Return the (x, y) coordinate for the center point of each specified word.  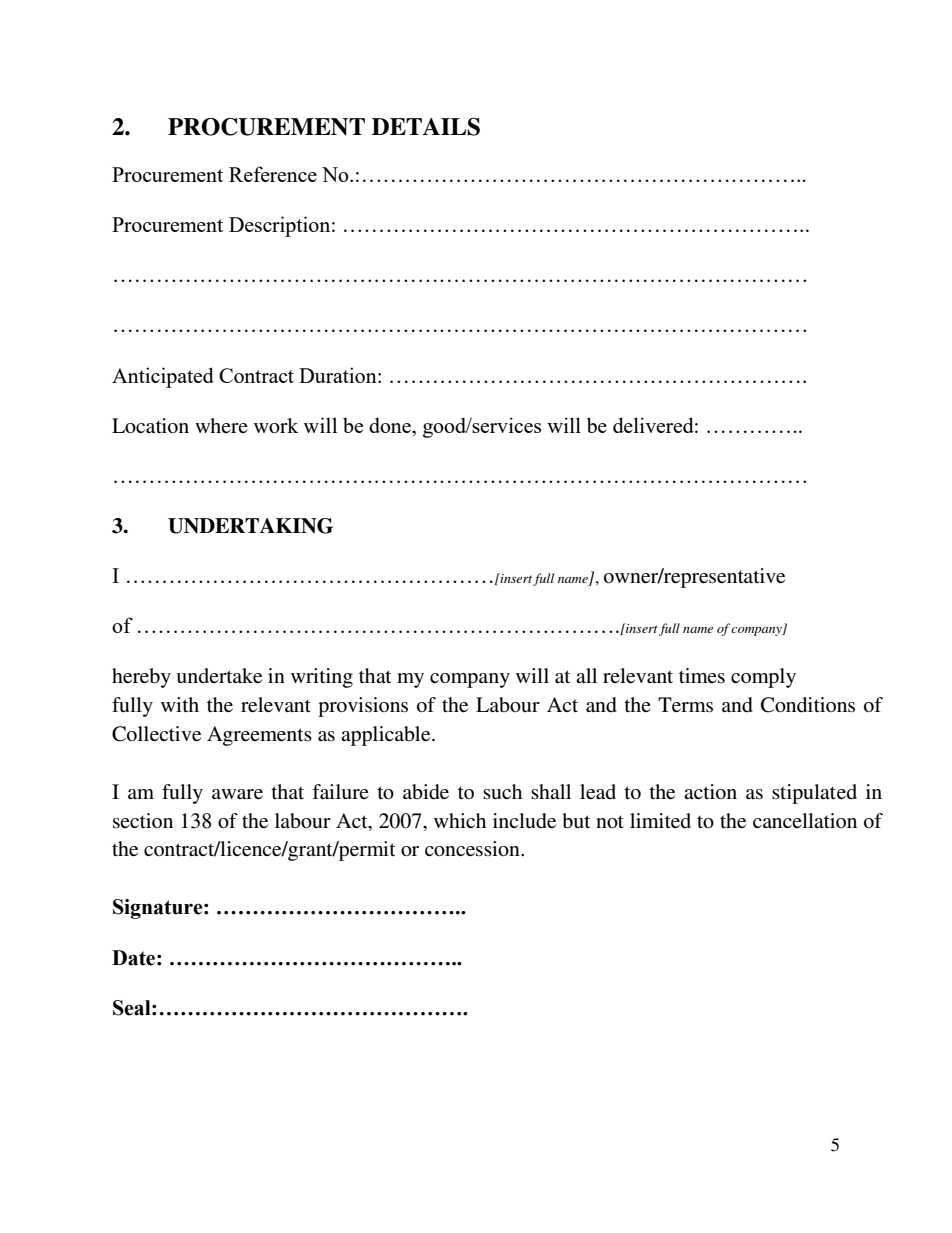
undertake (219, 676)
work (276, 425)
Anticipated (163, 377)
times (702, 676)
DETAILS (426, 127)
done (391, 425)
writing (322, 678)
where (221, 425)
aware (237, 794)
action (710, 792)
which (460, 820)
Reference (273, 174)
